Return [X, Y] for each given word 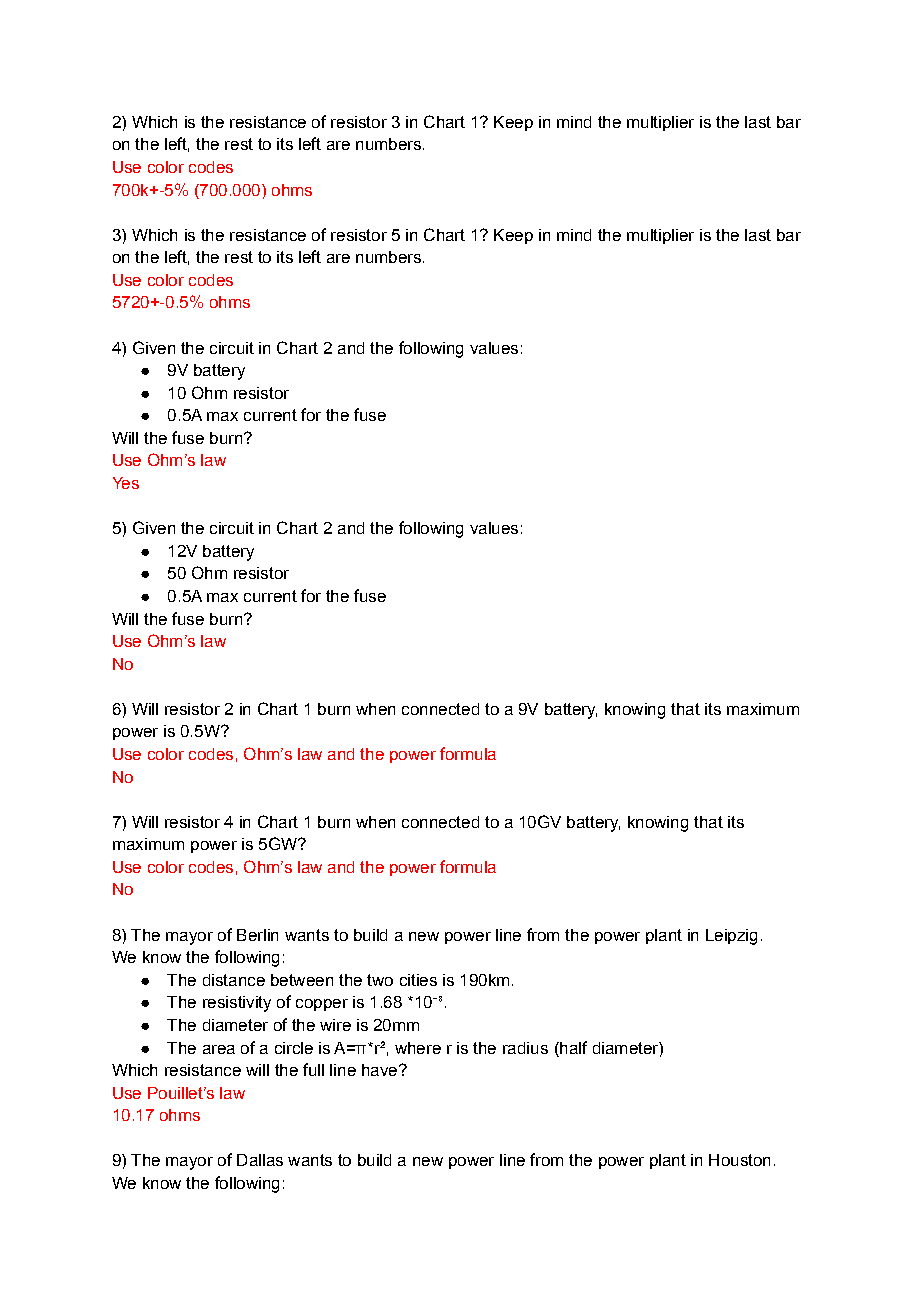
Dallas [260, 1160]
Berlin [257, 935]
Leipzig [731, 937]
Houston [739, 1160]
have [379, 1070]
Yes [126, 483]
